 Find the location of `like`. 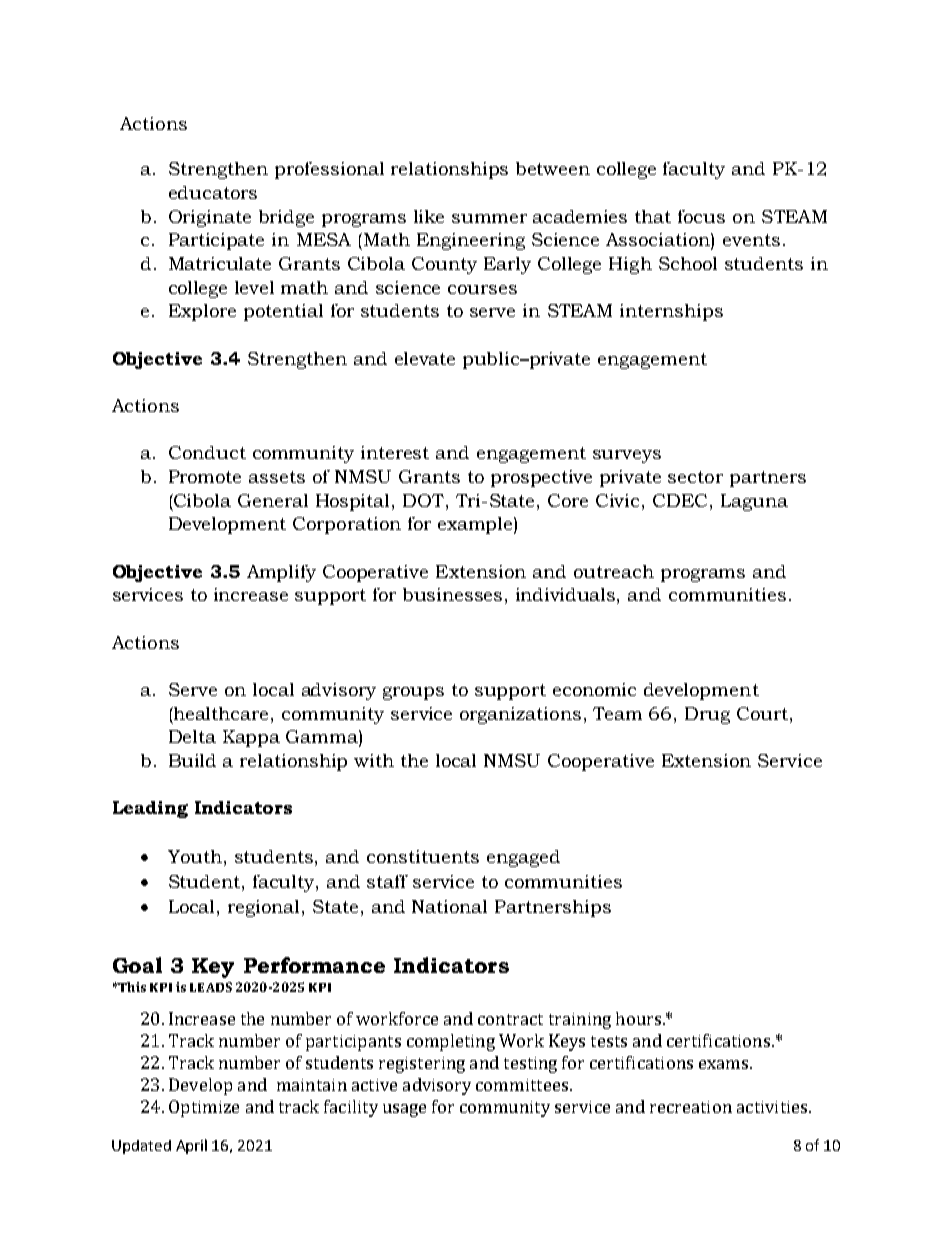

like is located at coordinates (429, 216).
